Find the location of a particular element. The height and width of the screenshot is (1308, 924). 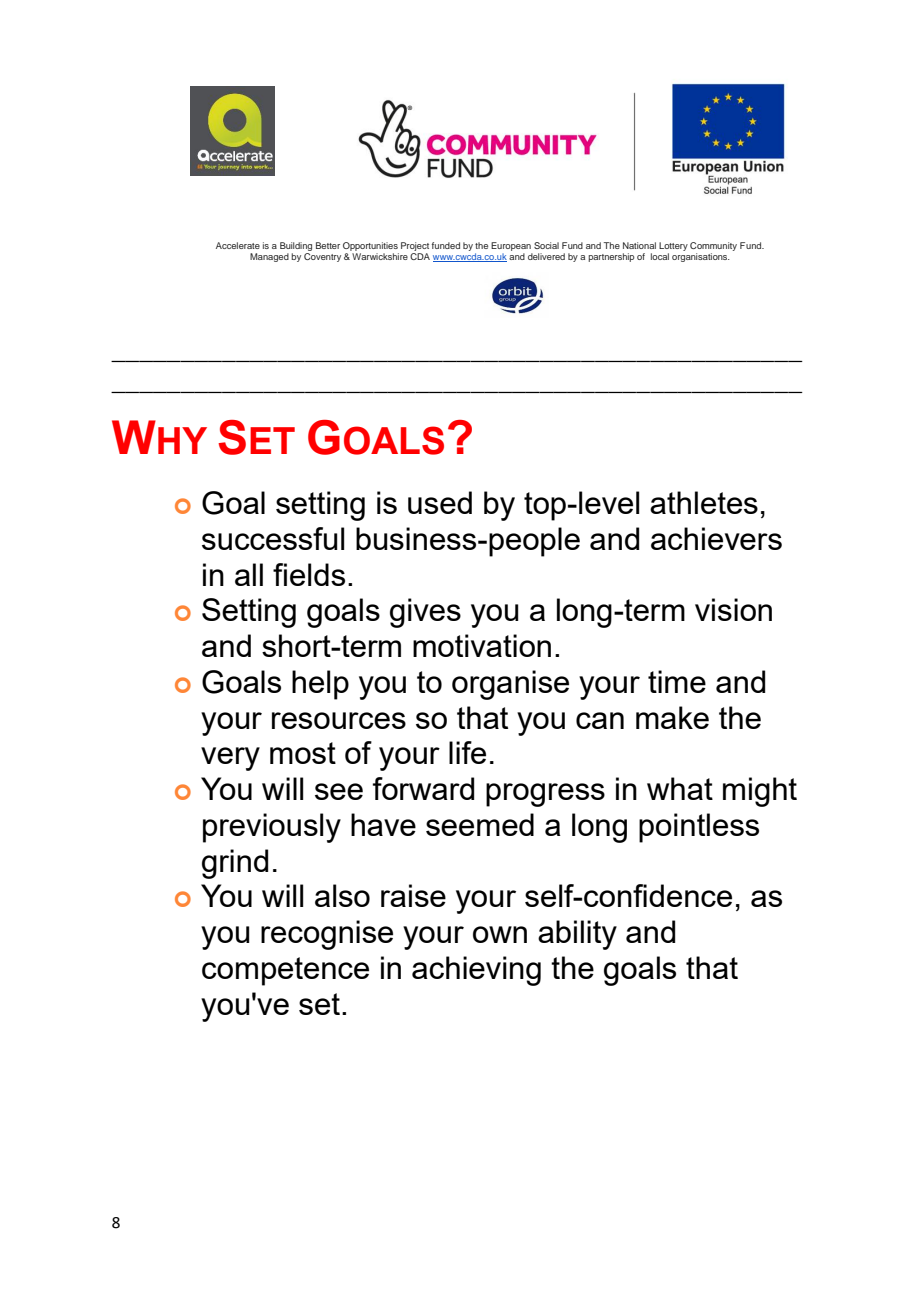

own is located at coordinates (500, 934).
